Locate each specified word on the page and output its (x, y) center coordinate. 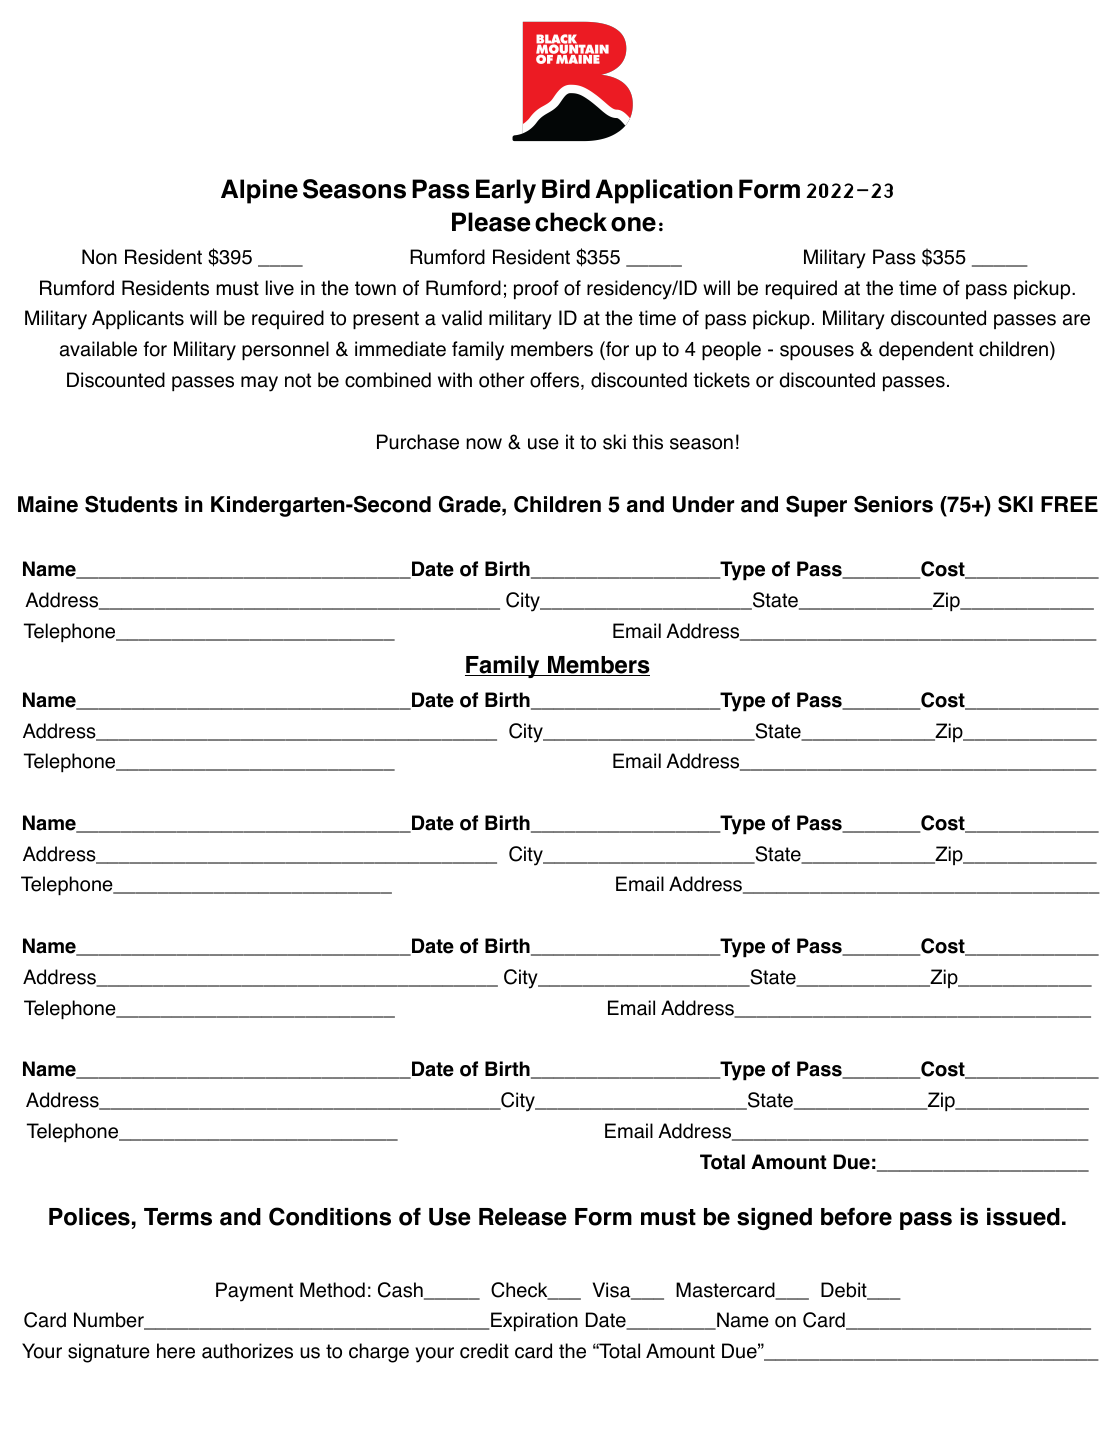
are (1076, 320)
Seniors (893, 504)
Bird (566, 189)
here (176, 1351)
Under (703, 504)
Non (99, 257)
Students (131, 504)
